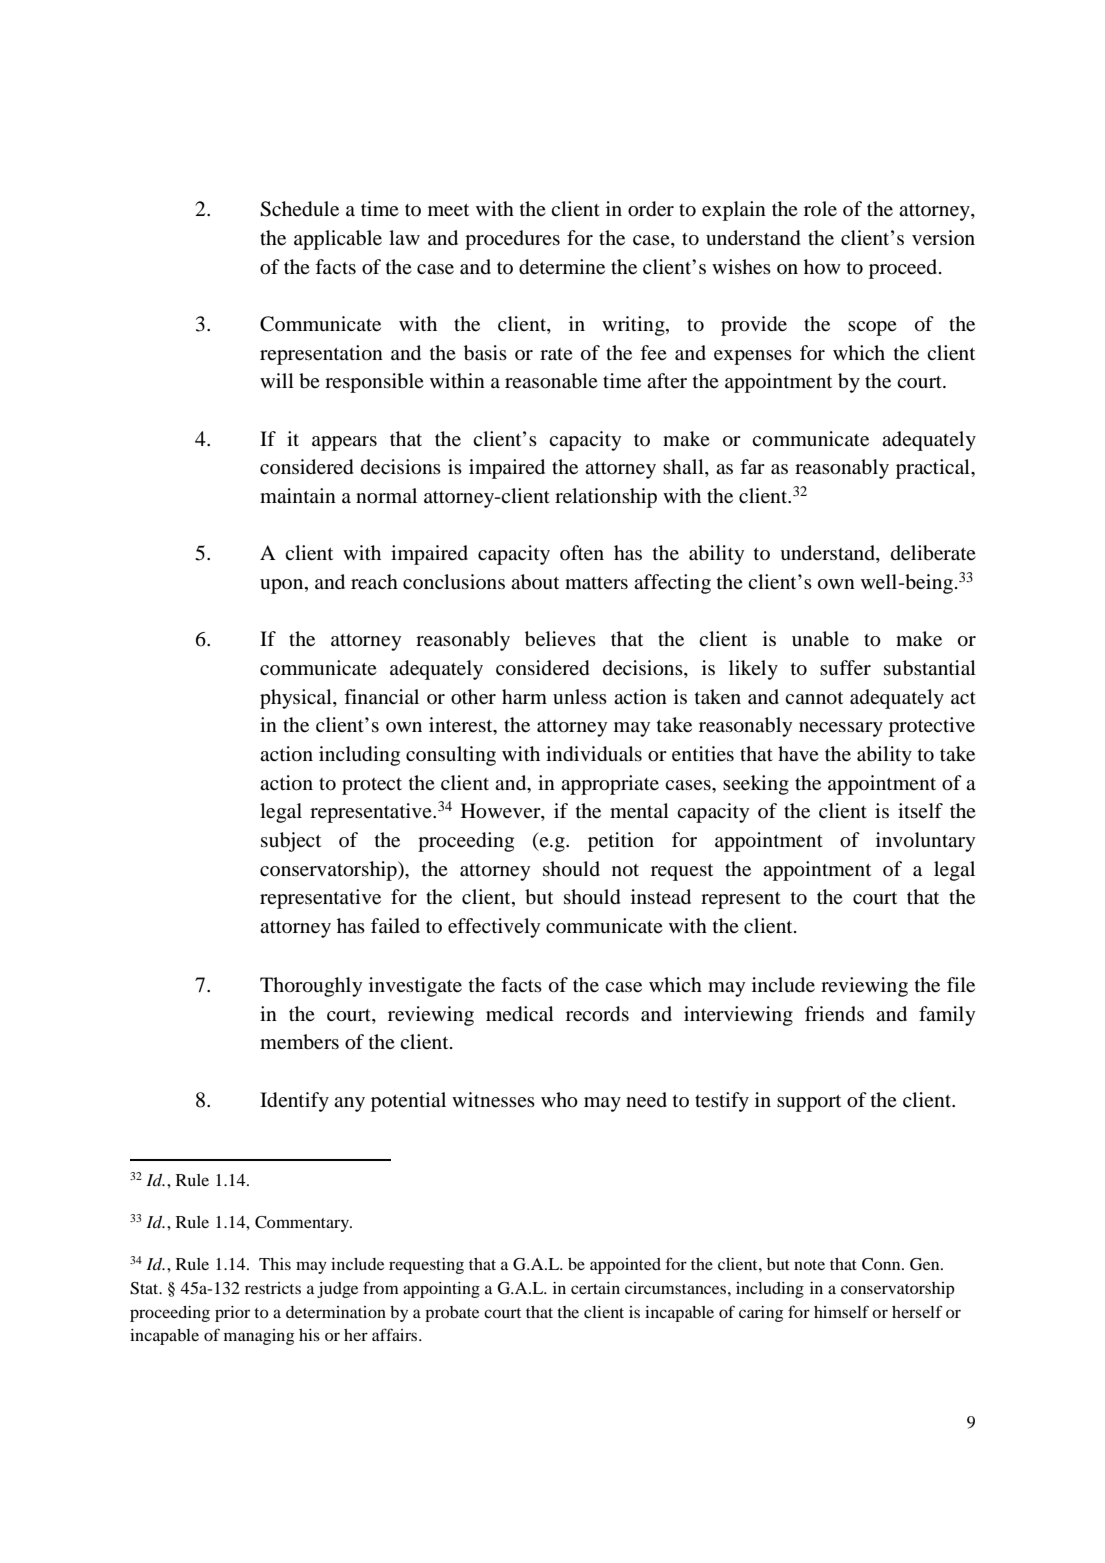 The height and width of the document is (1563, 1105). I want to click on prior, so click(232, 1314).
